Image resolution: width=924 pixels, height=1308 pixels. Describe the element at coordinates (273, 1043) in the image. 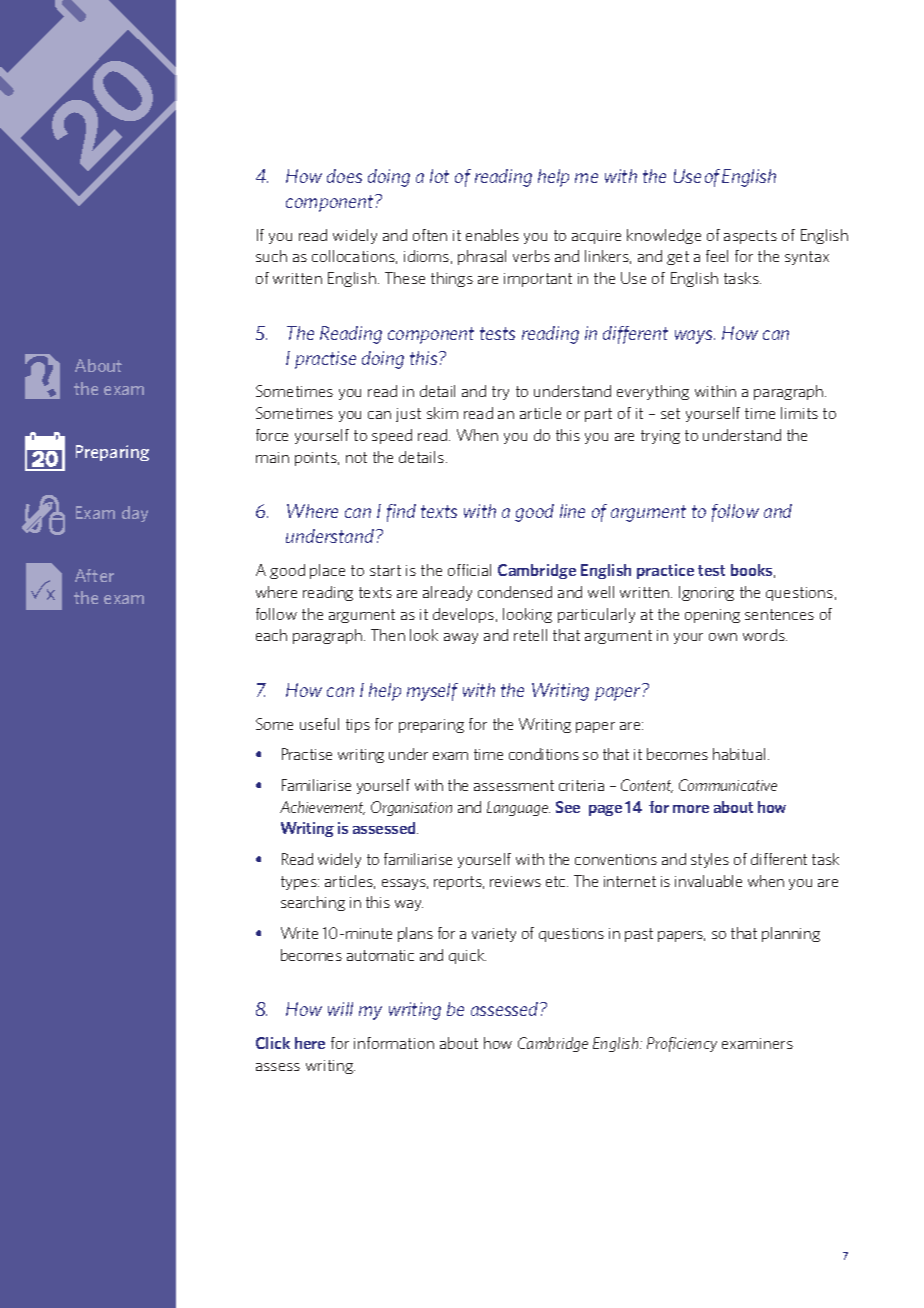

I see `Click` at that location.
